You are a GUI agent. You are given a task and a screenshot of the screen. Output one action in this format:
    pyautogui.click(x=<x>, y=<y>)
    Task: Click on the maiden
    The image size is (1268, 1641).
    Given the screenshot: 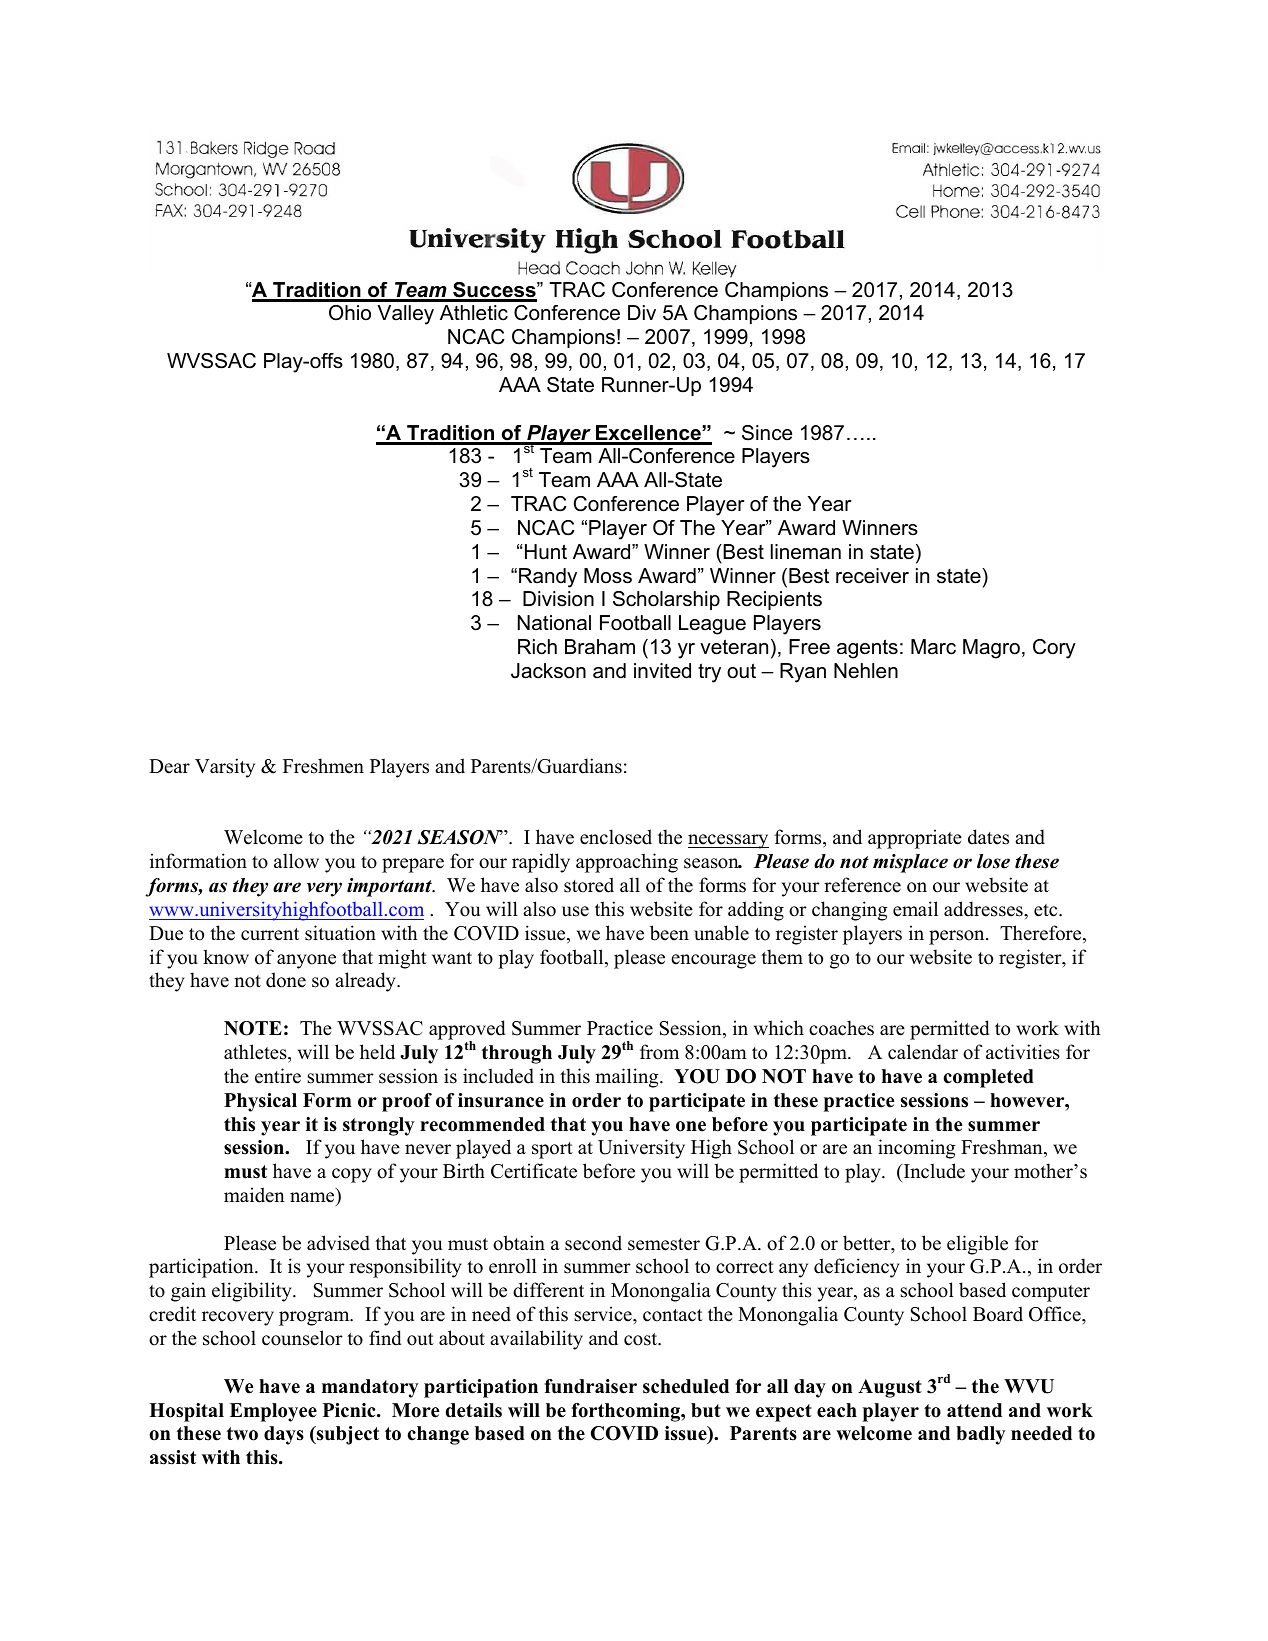 What is the action you would take?
    pyautogui.click(x=254, y=1195)
